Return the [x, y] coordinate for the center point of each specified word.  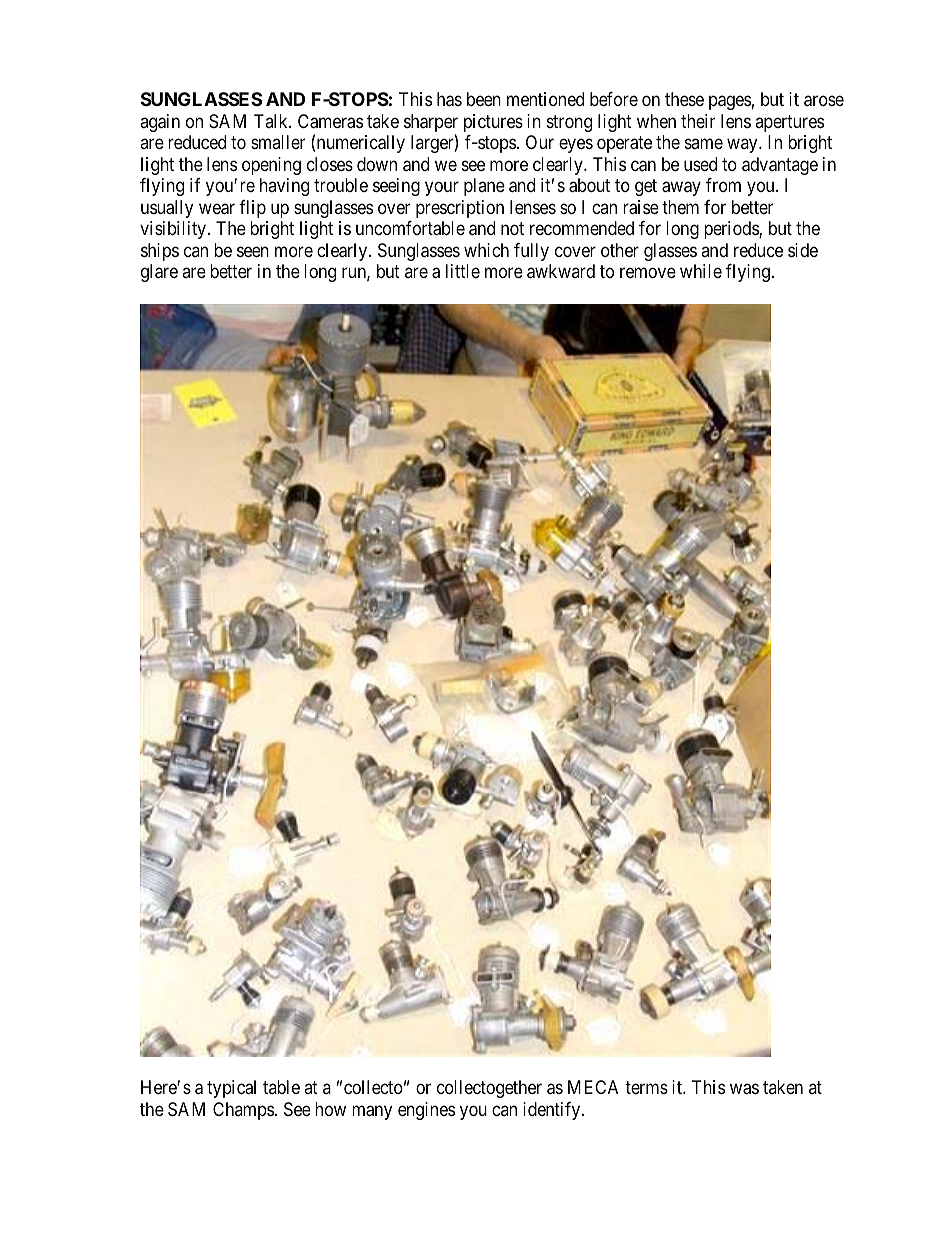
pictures [493, 123]
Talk [272, 121]
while [701, 271]
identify [553, 1111]
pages [730, 103]
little [463, 271]
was [744, 1089]
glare [159, 273]
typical [231, 1089]
